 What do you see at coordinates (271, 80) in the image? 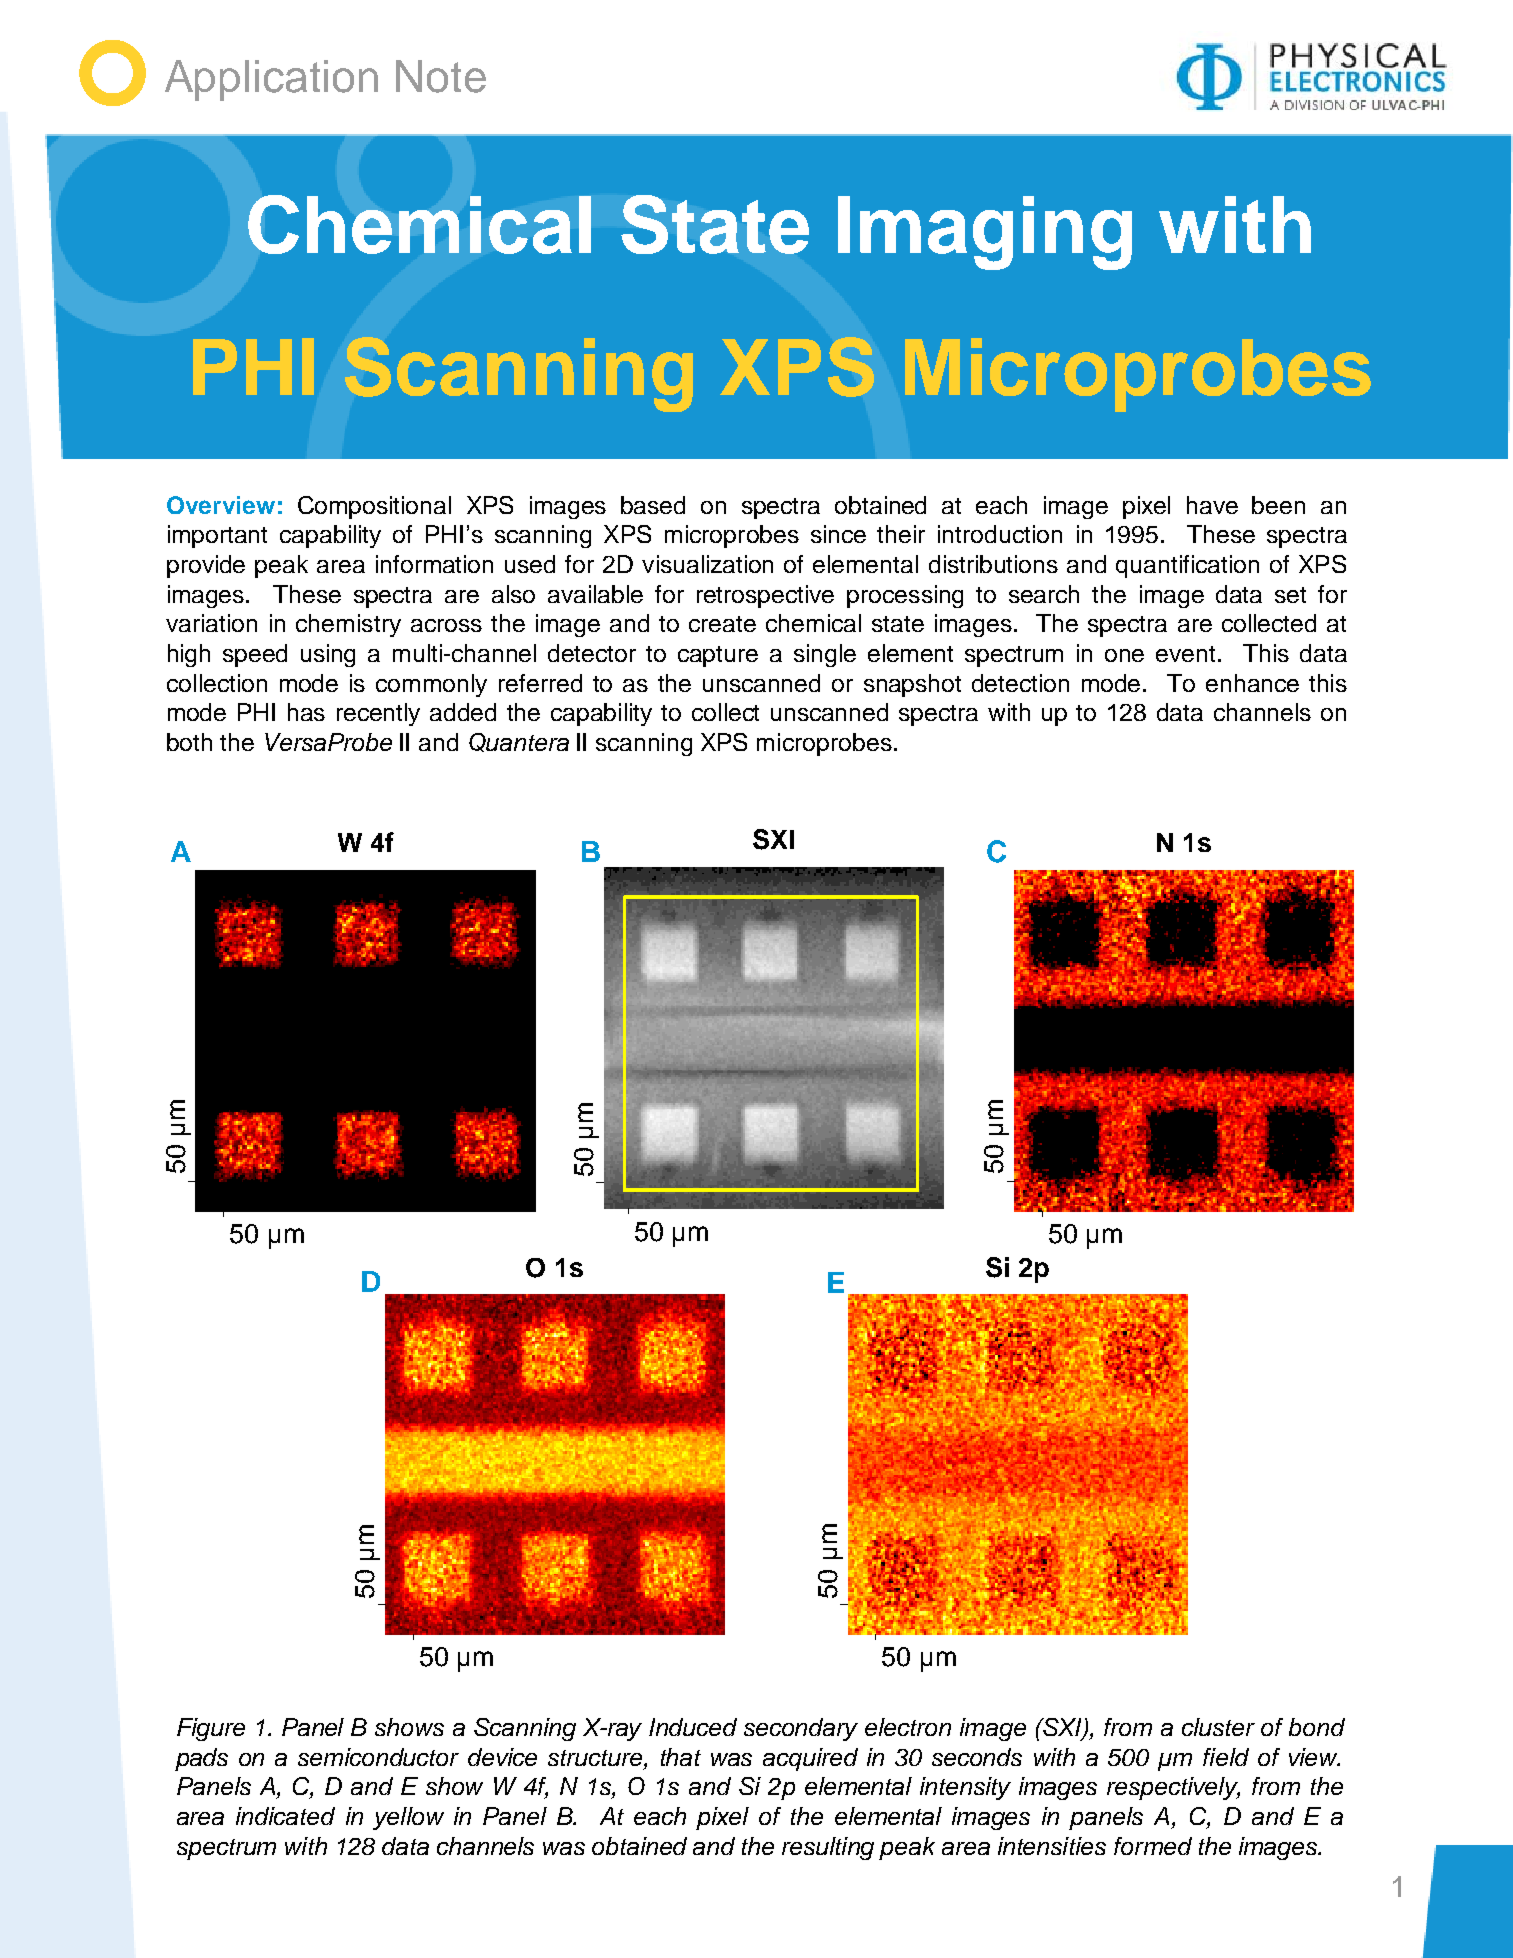
I see `Application` at bounding box center [271, 80].
